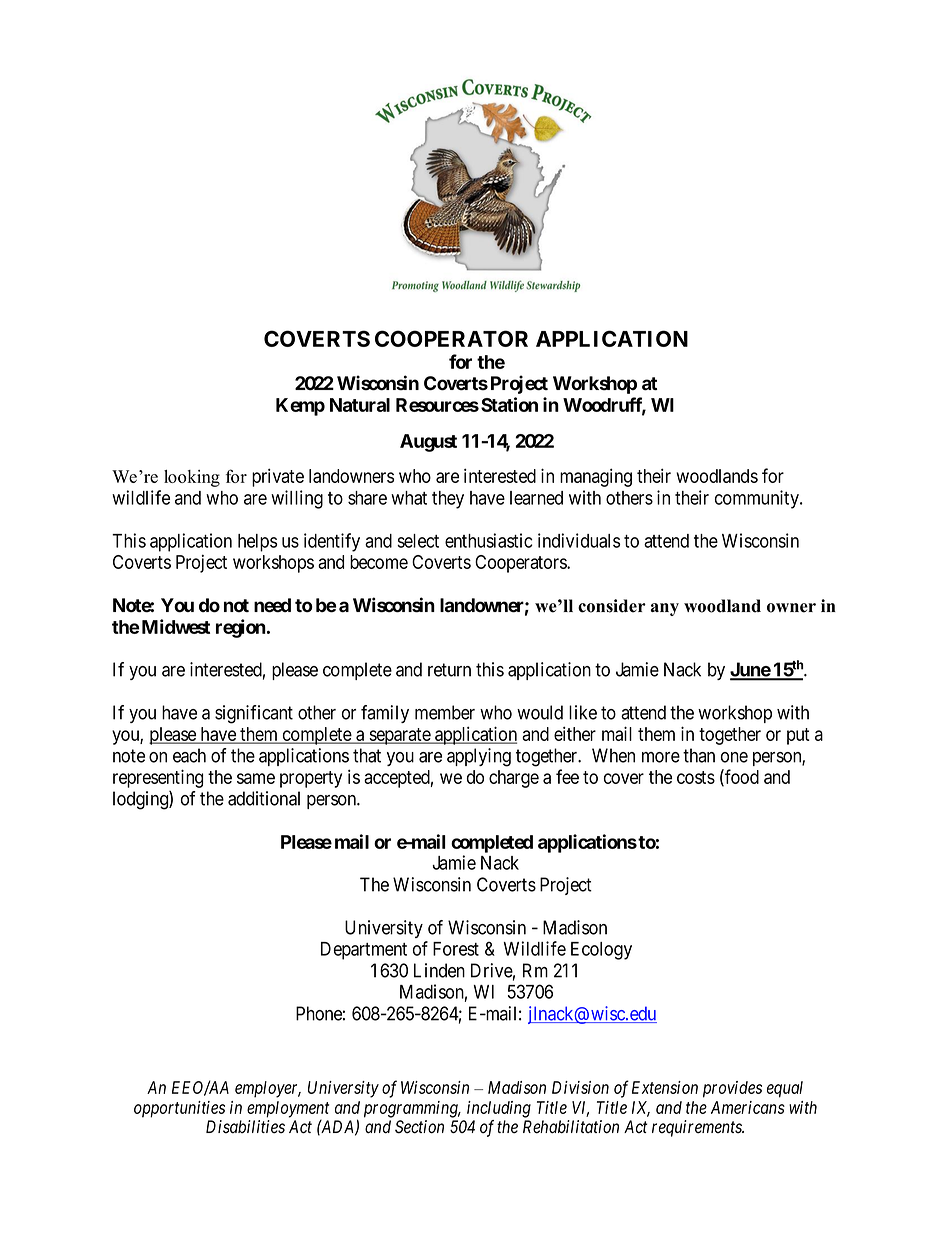  I want to click on Kemp, so click(300, 407).
